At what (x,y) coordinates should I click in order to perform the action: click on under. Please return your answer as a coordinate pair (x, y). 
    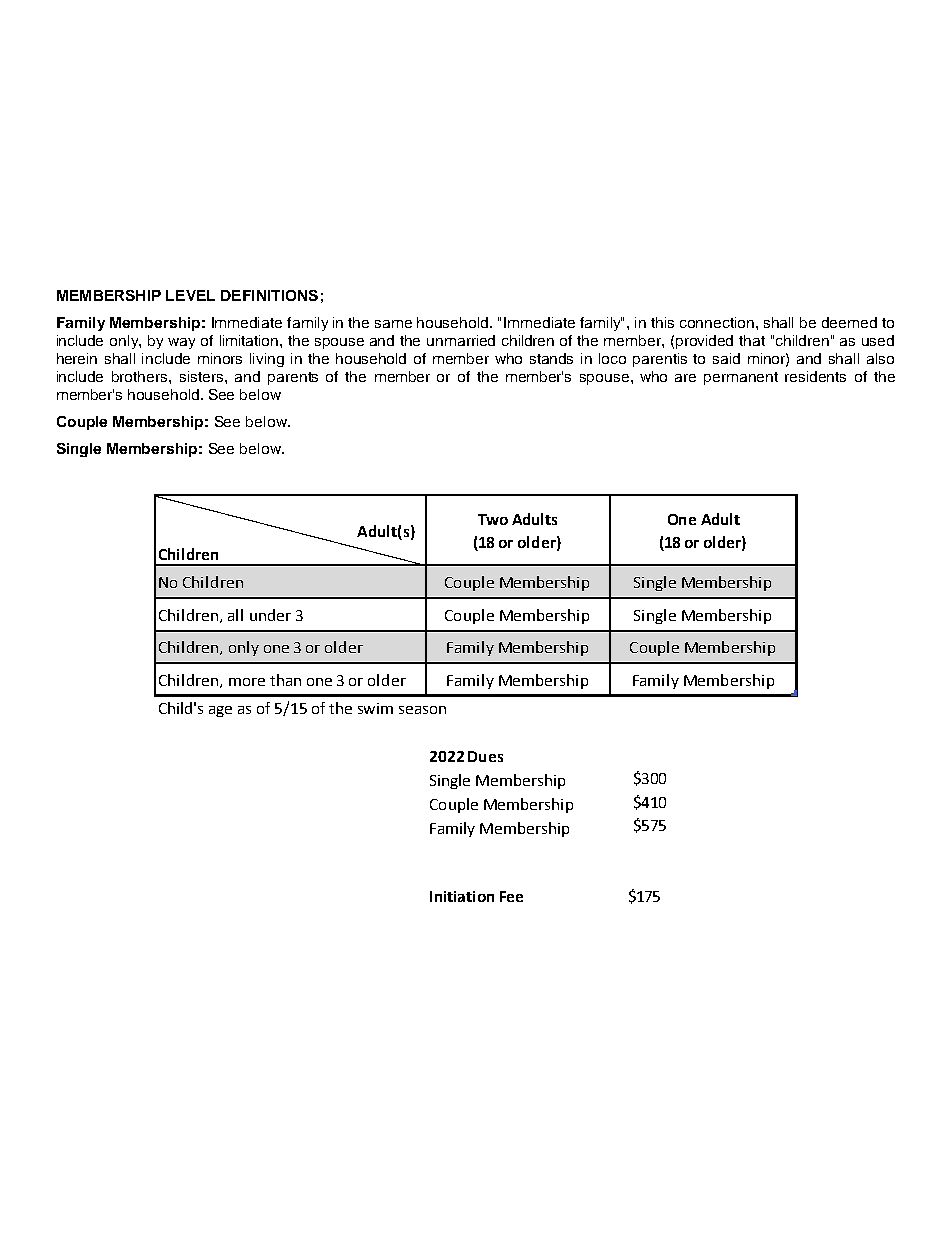
    Looking at the image, I should click on (270, 615).
